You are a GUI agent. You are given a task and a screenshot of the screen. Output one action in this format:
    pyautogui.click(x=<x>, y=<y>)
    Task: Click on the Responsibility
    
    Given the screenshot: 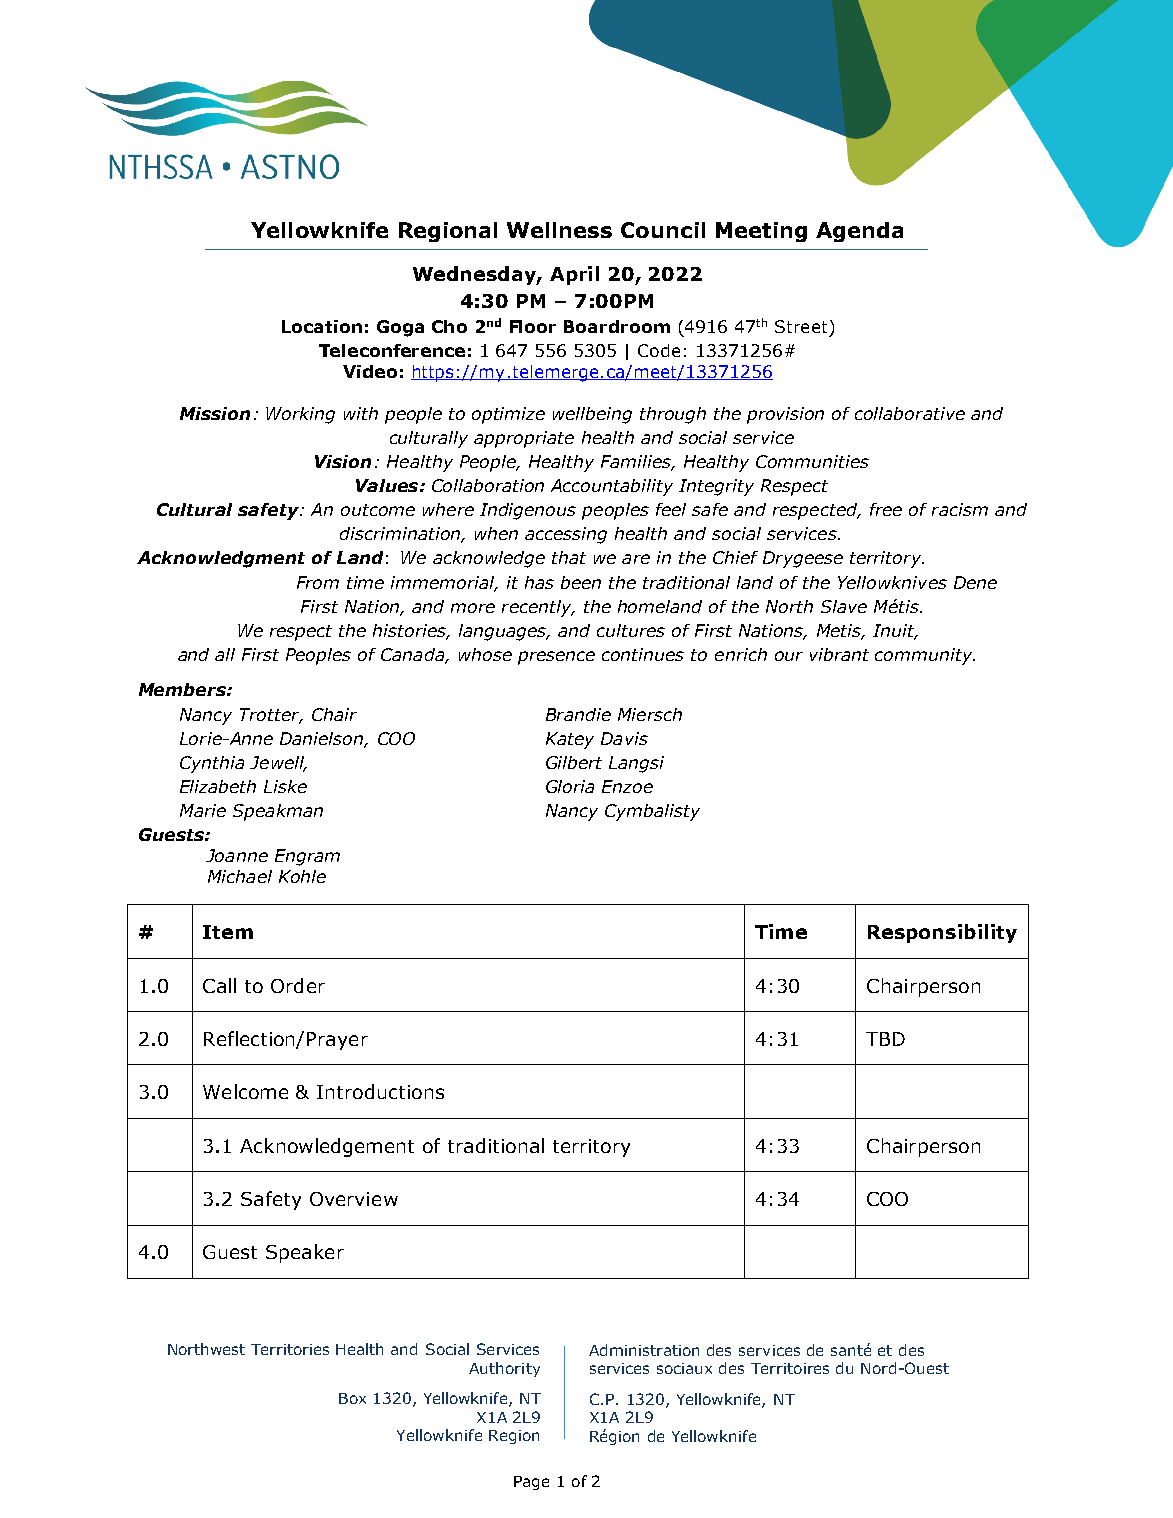 What is the action you would take?
    pyautogui.click(x=942, y=933)
